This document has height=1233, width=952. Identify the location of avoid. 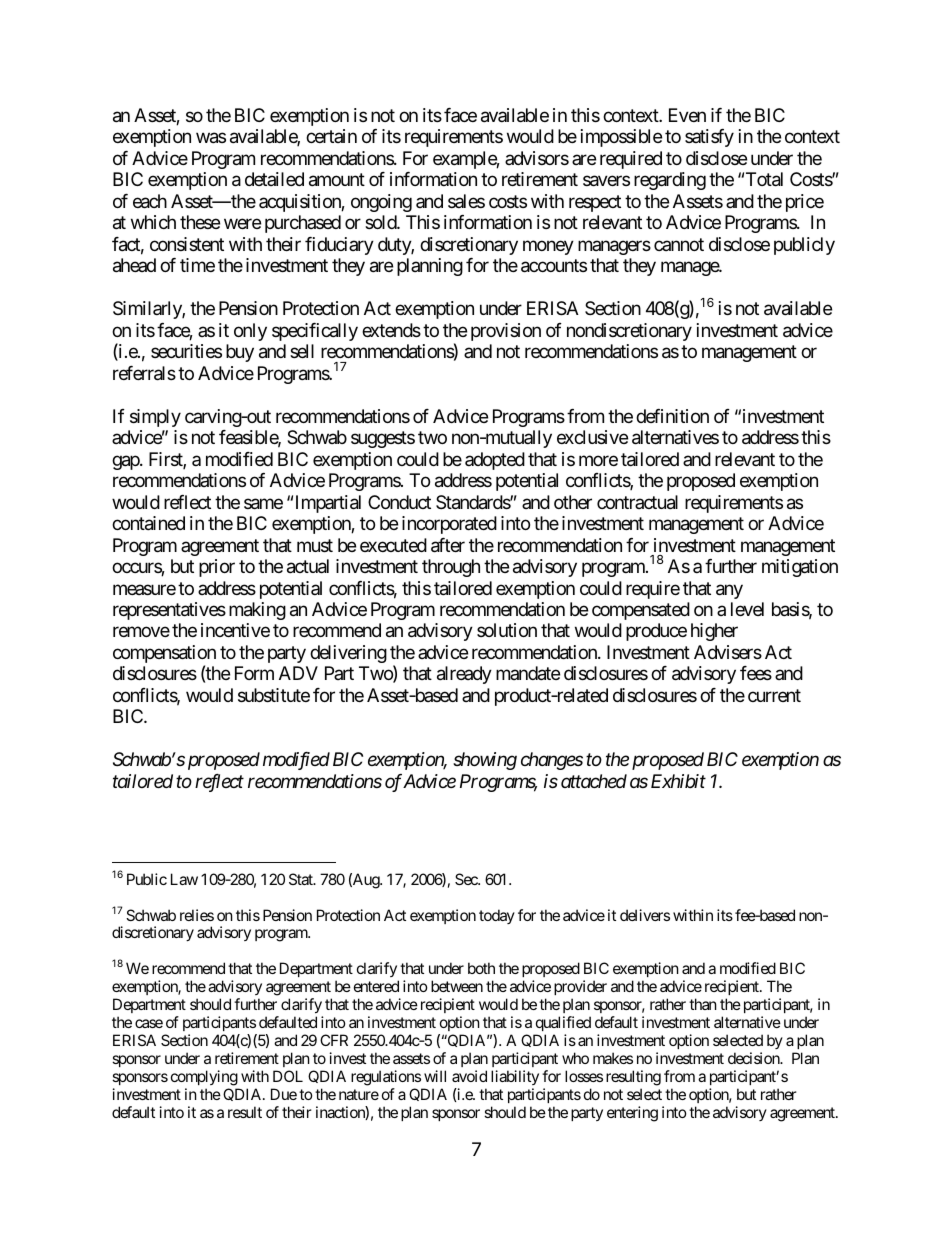
(469, 1076).
